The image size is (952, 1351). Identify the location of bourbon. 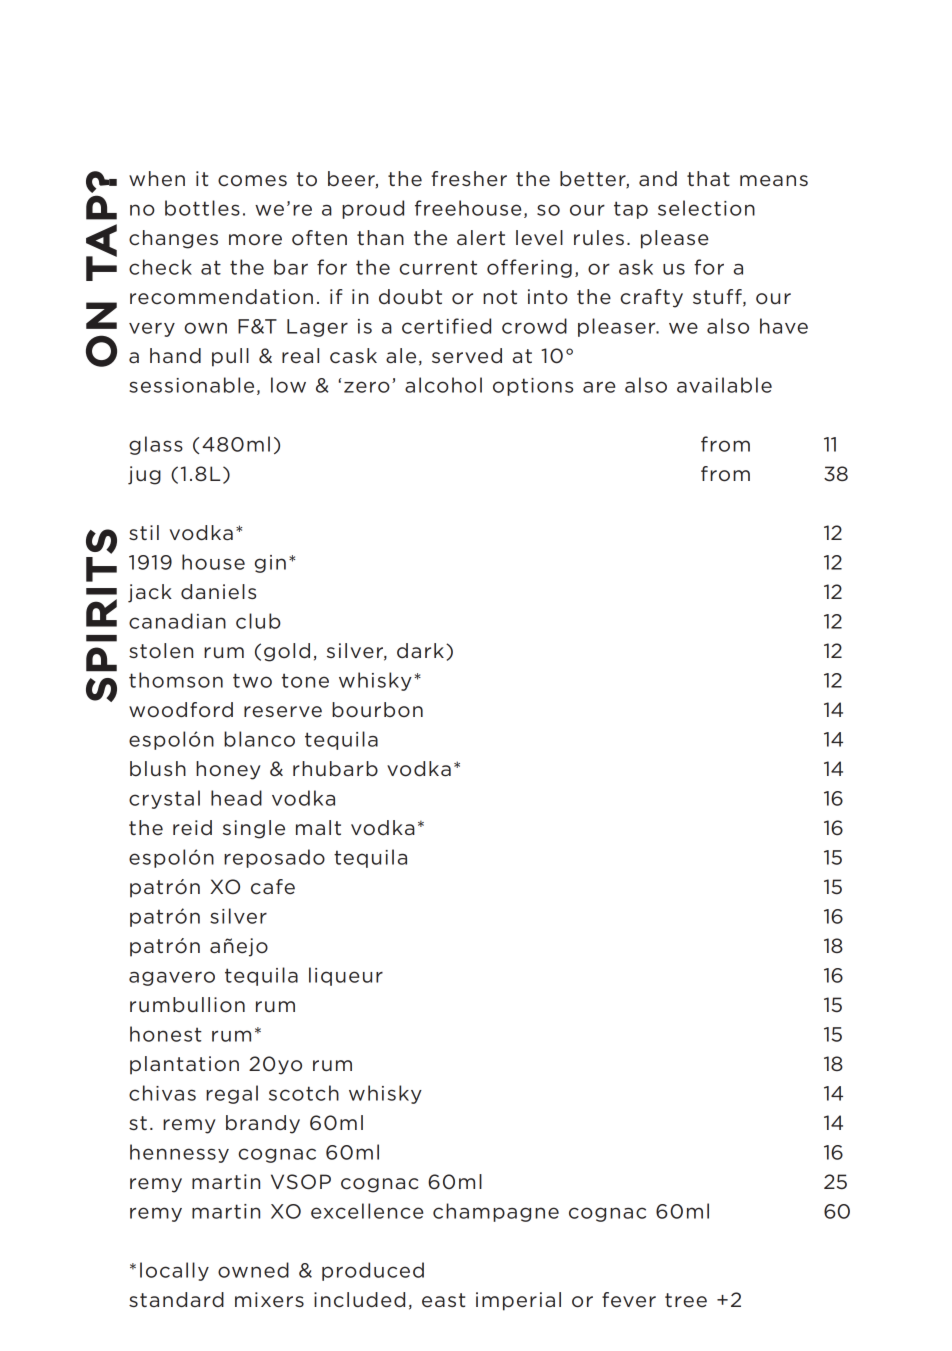
(377, 710).
